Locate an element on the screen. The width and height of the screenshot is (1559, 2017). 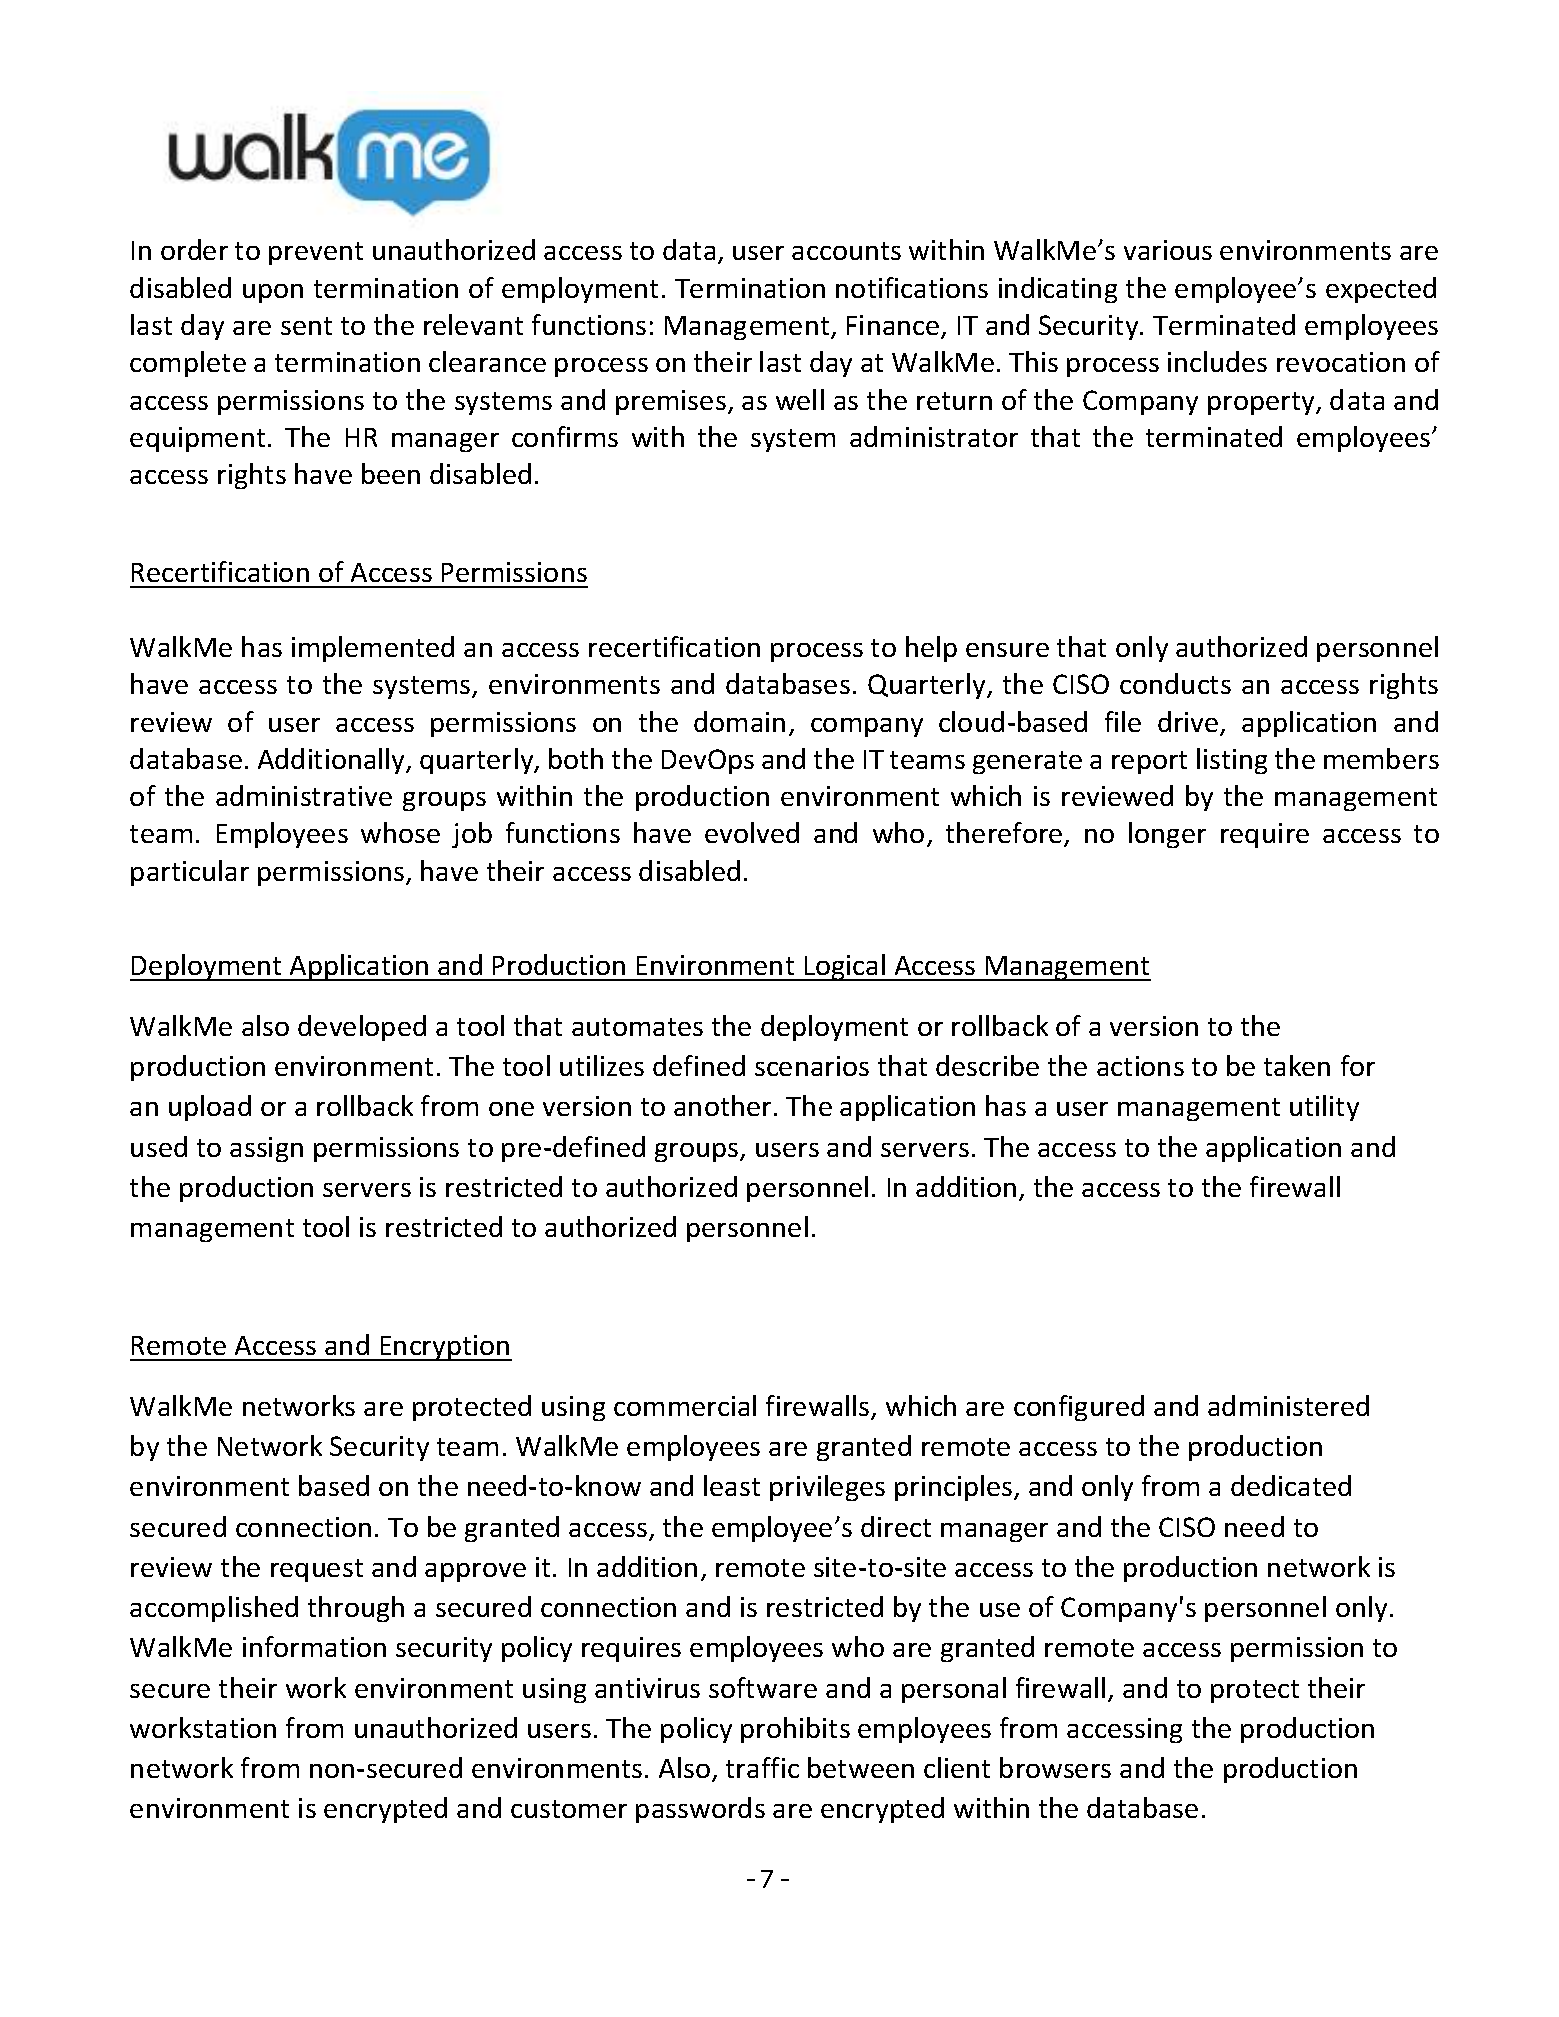
various is located at coordinates (1168, 250).
